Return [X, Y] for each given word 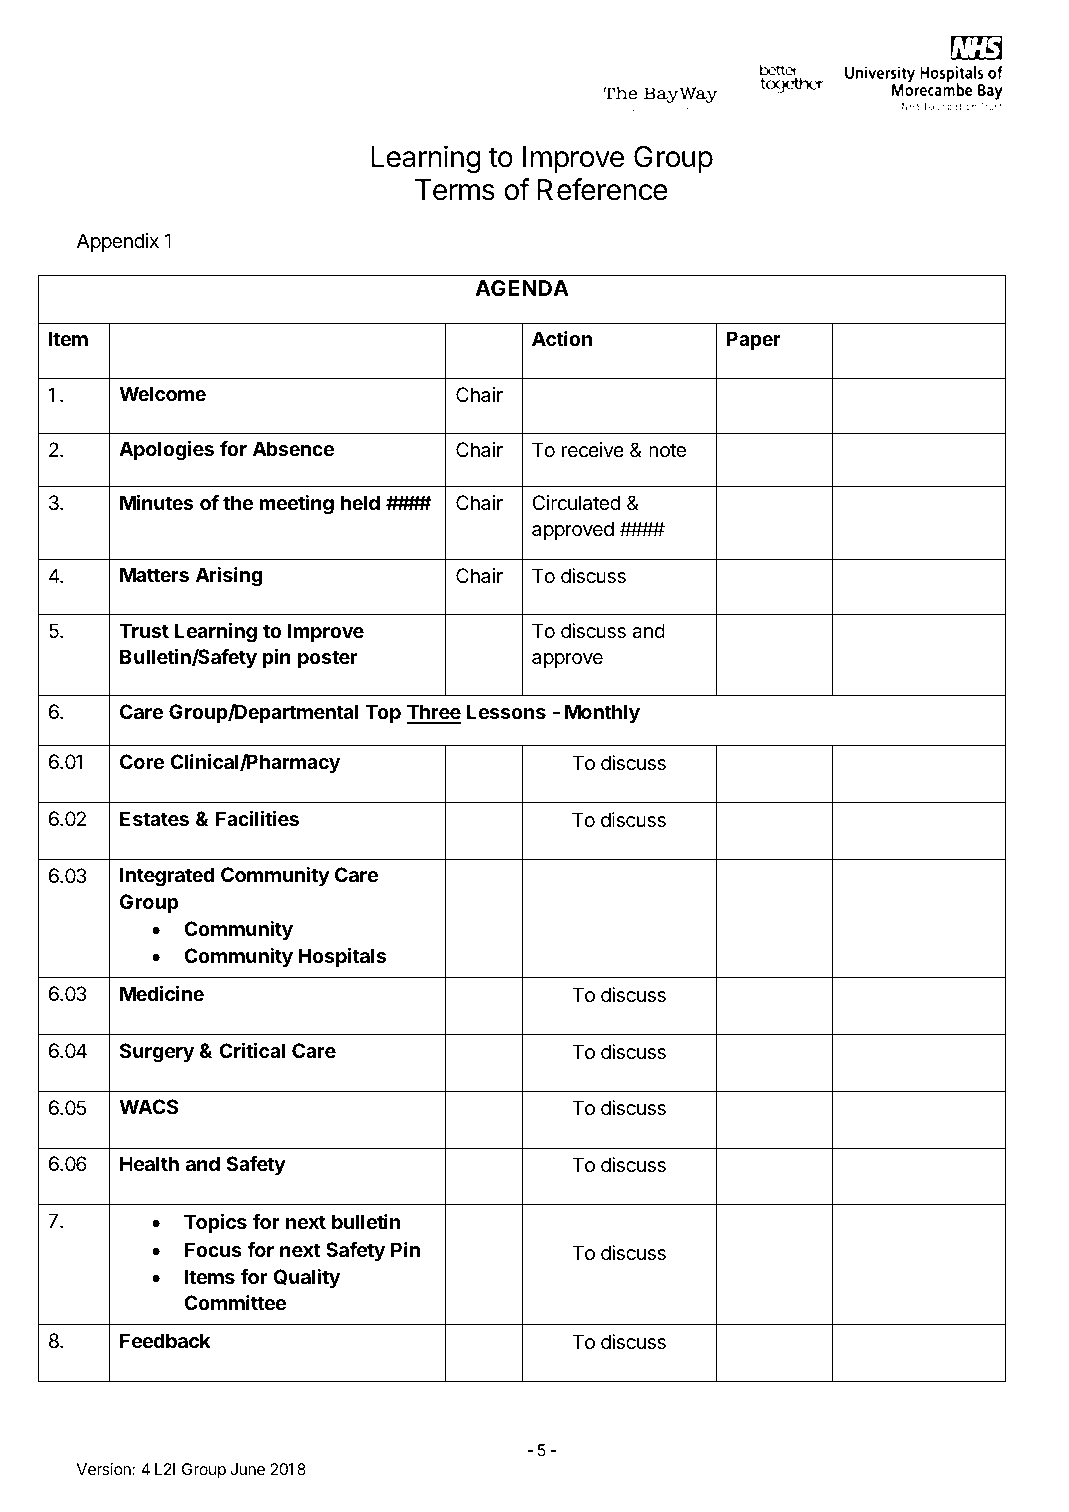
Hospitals [342, 957]
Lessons [506, 711]
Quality [306, 1278]
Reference [602, 189]
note [667, 450]
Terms [455, 190]
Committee [235, 1302]
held [360, 502]
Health [149, 1163]
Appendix [118, 242]
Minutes [156, 502]
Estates [154, 818]
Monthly [602, 713]
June [247, 1469]
